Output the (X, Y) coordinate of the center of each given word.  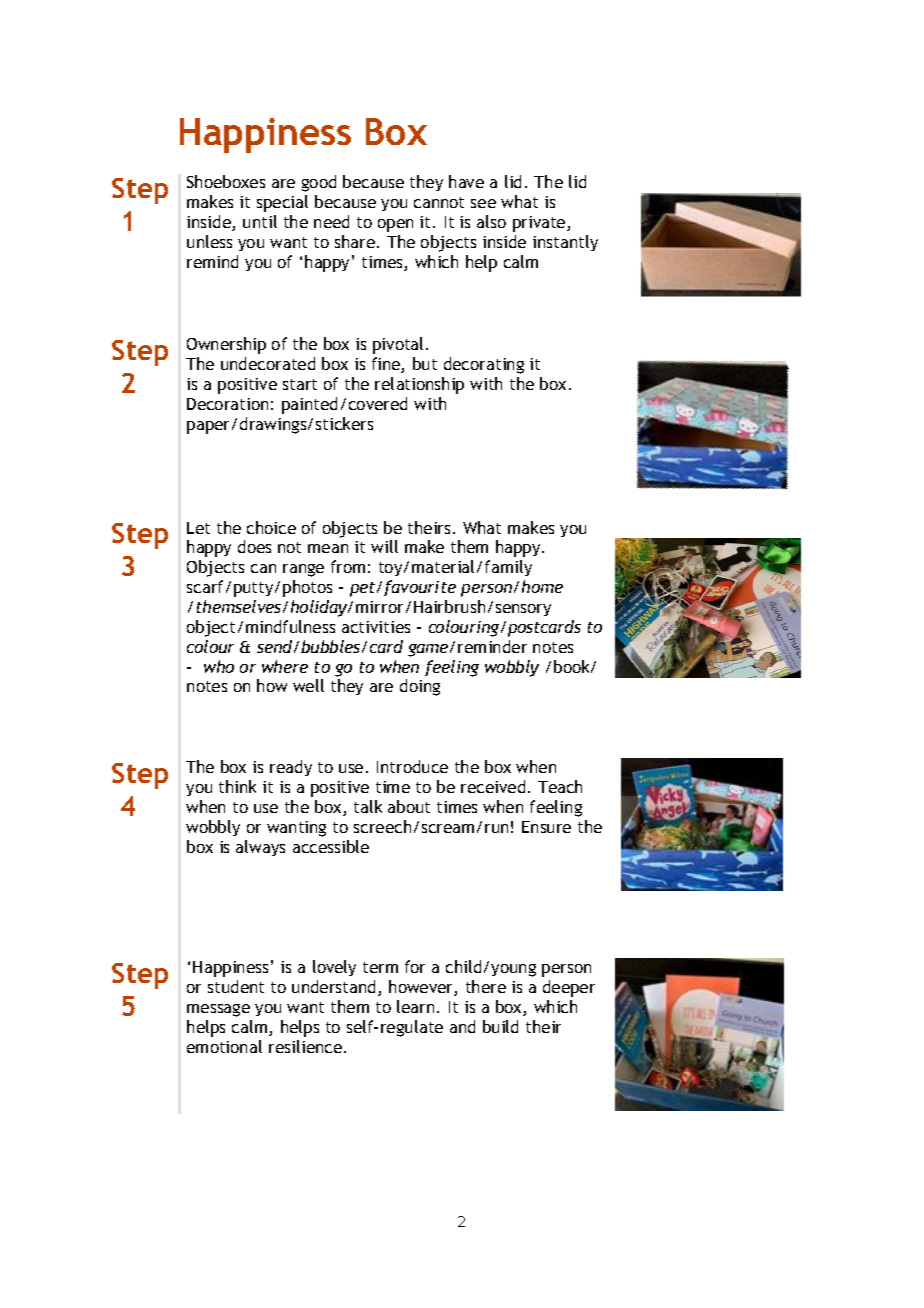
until (260, 221)
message (218, 1010)
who (219, 666)
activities (376, 627)
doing (420, 687)
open (395, 225)
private (540, 224)
